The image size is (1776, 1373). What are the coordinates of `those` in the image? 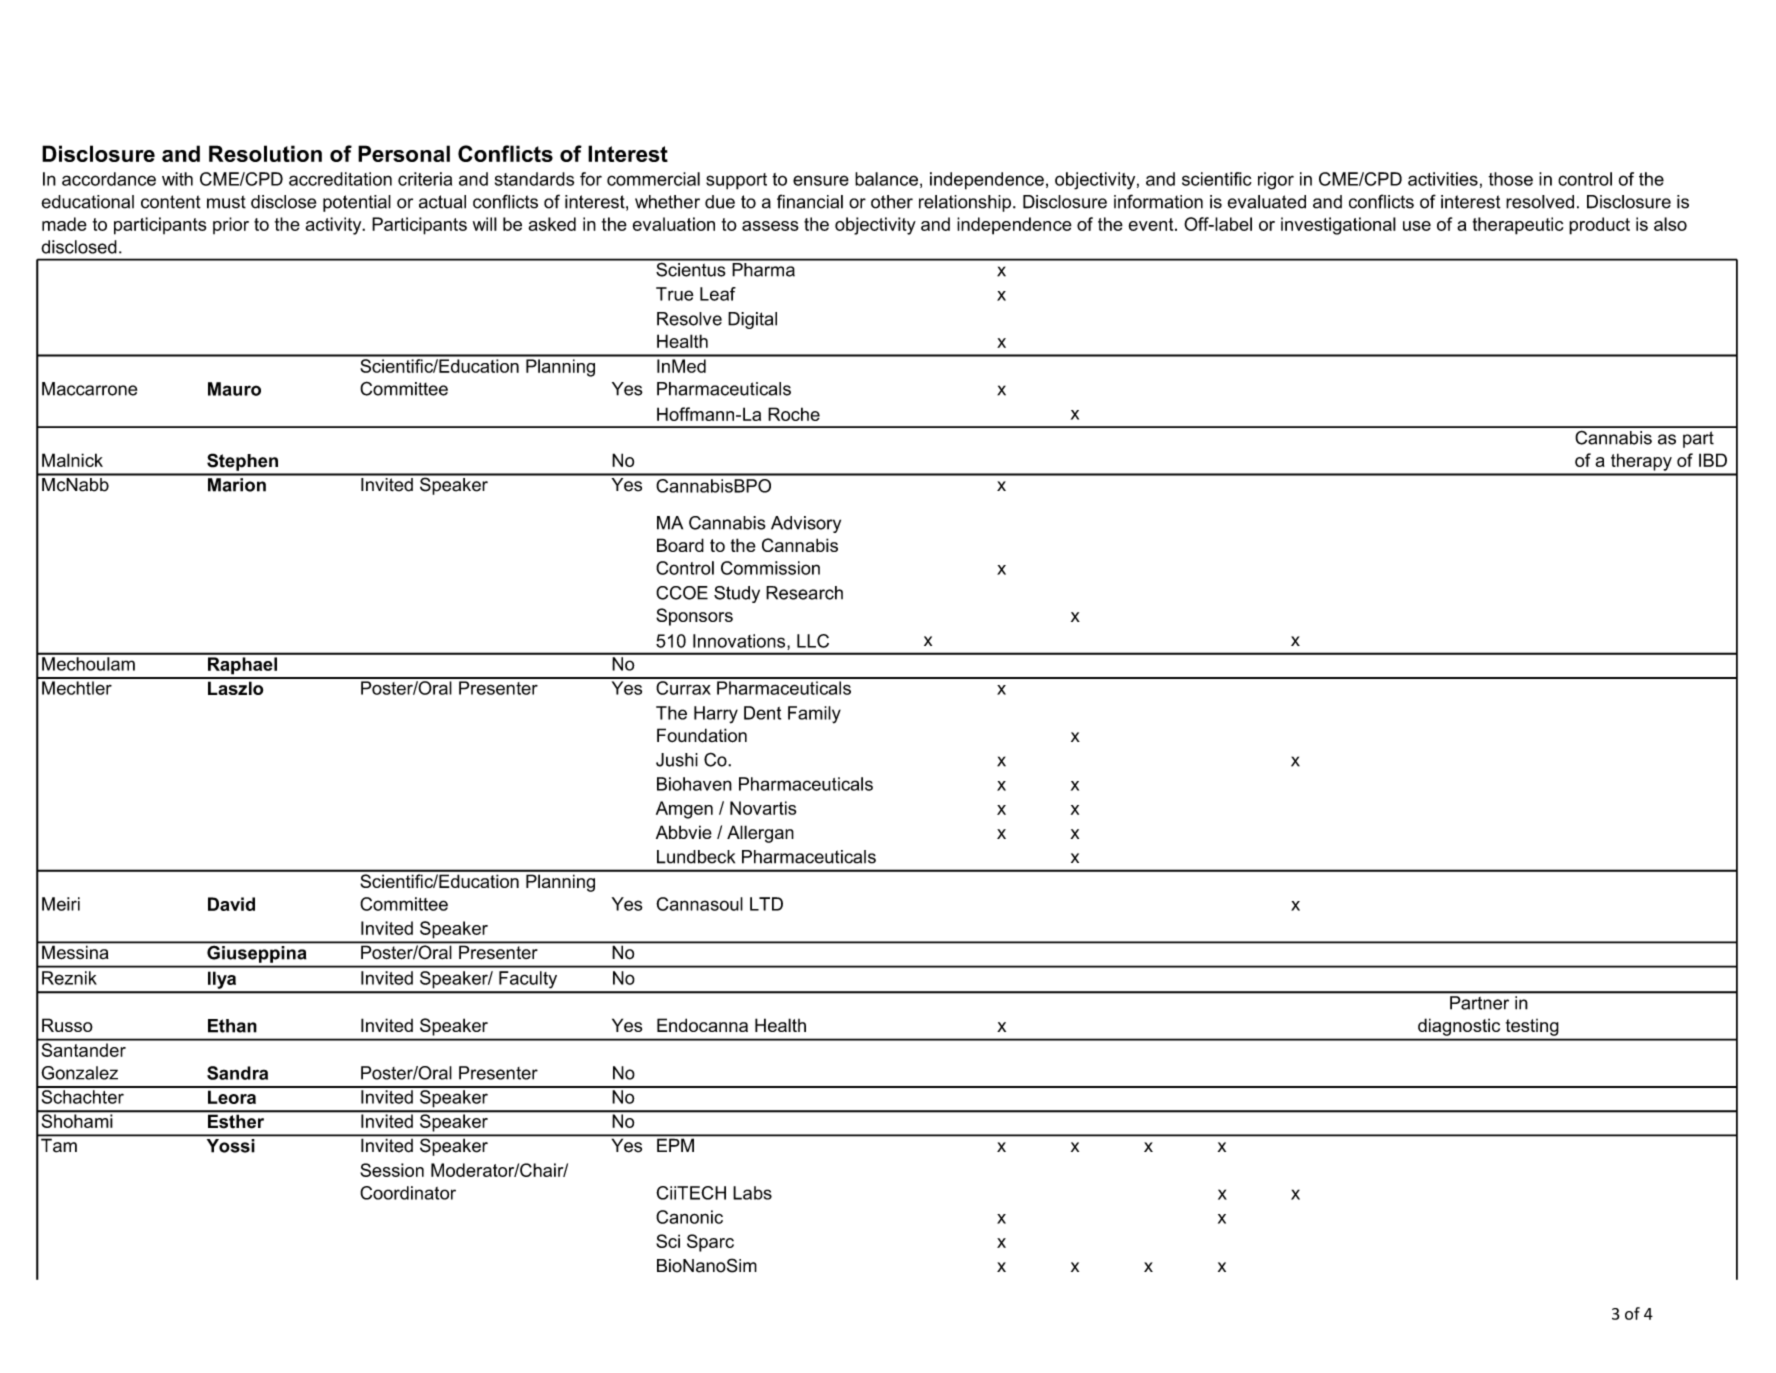 It's located at (1510, 179).
